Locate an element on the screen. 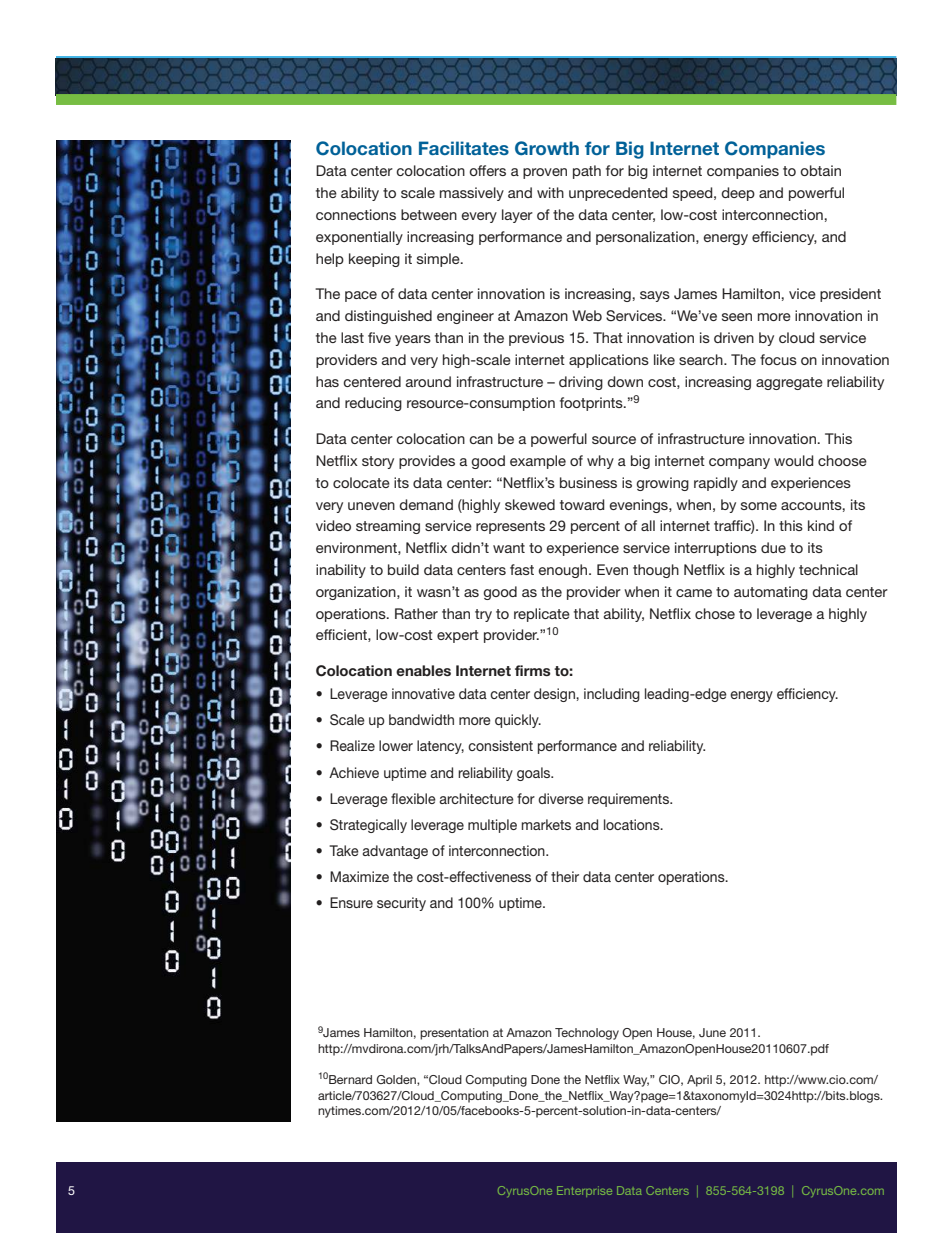 Image resolution: width=952 pixels, height=1233 pixels. Enterprise is located at coordinates (584, 1191).
